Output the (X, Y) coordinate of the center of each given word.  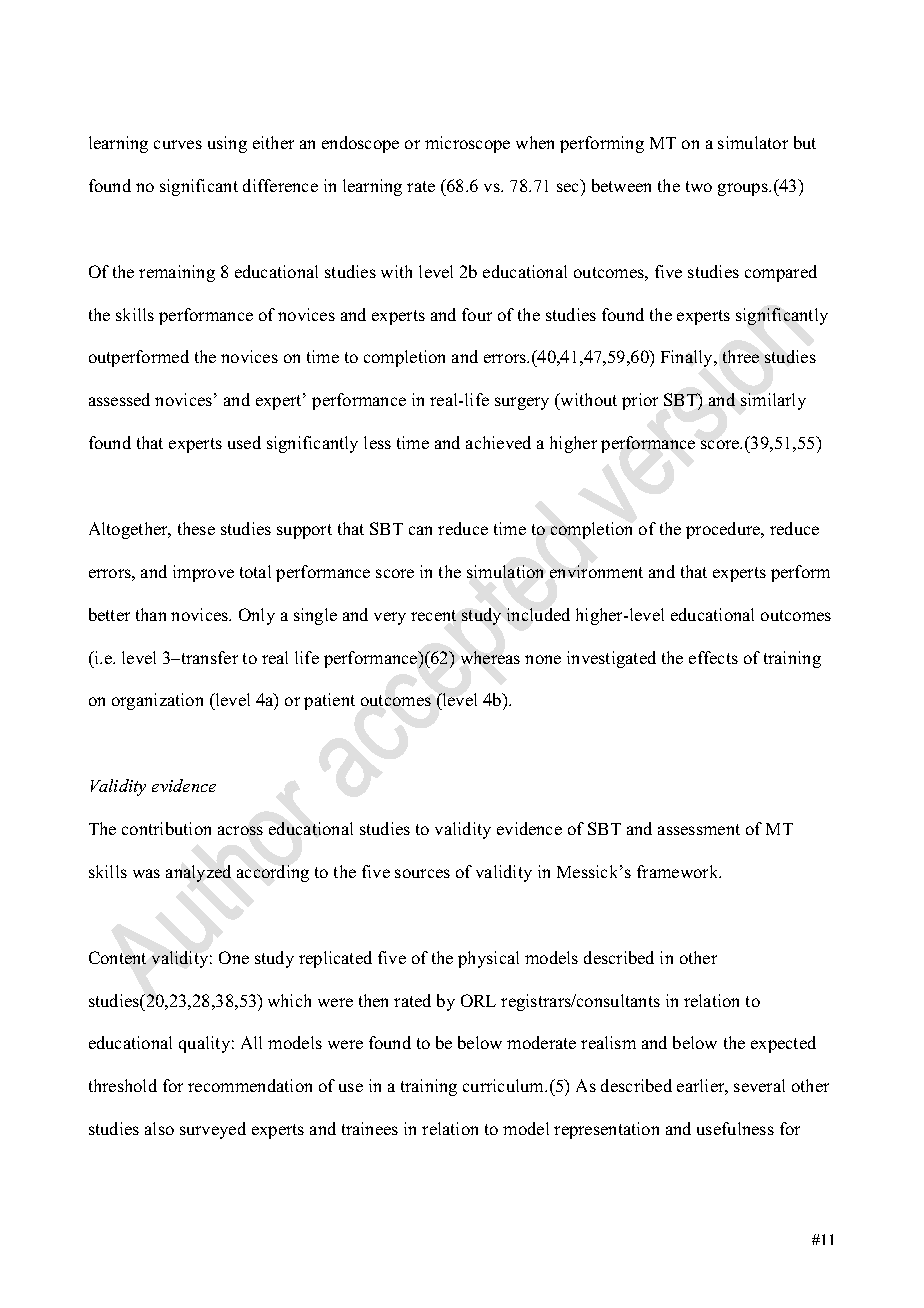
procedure (724, 530)
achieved (498, 442)
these (196, 528)
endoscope (360, 144)
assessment (699, 829)
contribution (166, 828)
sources (422, 873)
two (699, 186)
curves (178, 144)
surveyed (213, 1130)
